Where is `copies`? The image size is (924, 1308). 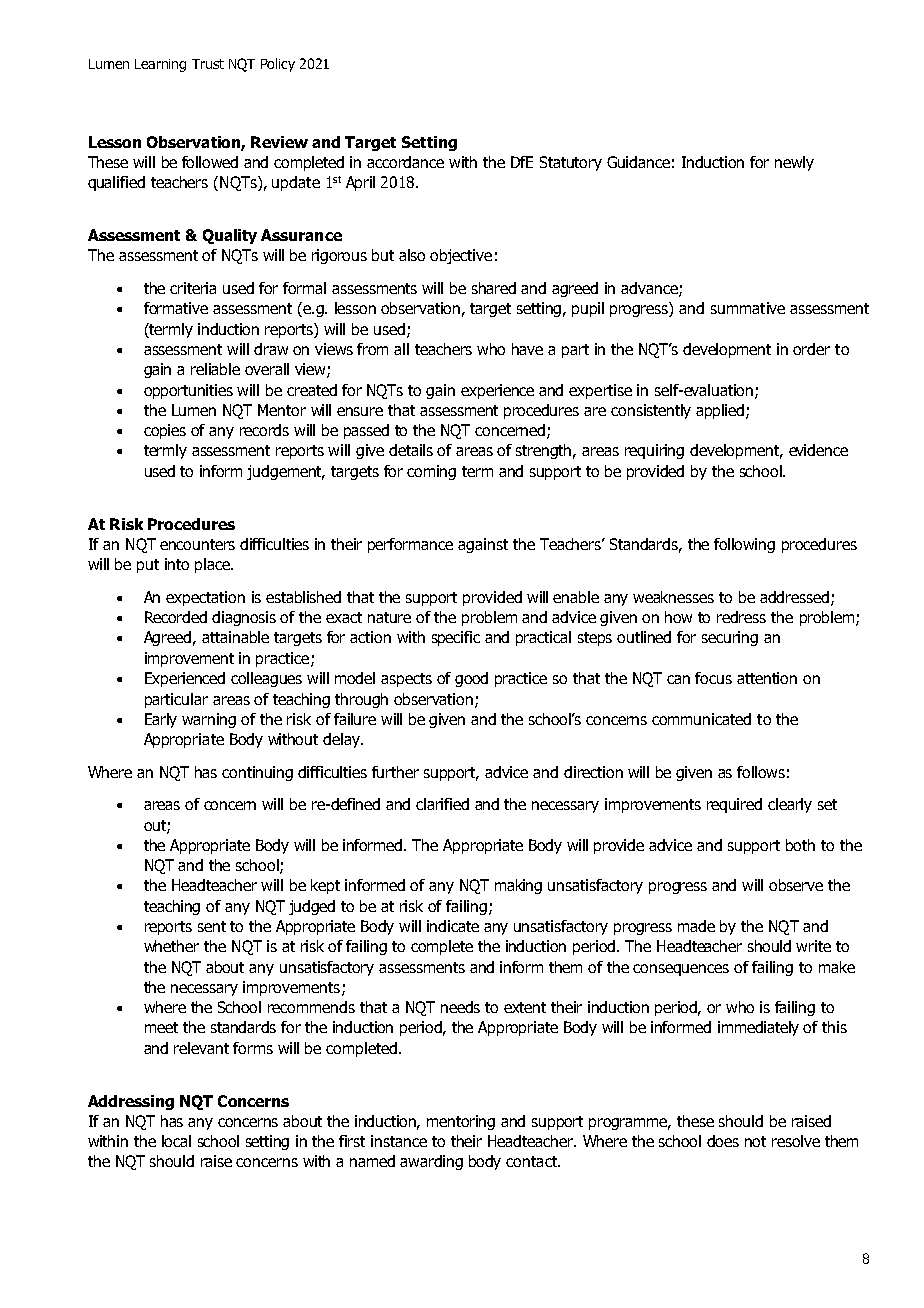 copies is located at coordinates (165, 431).
